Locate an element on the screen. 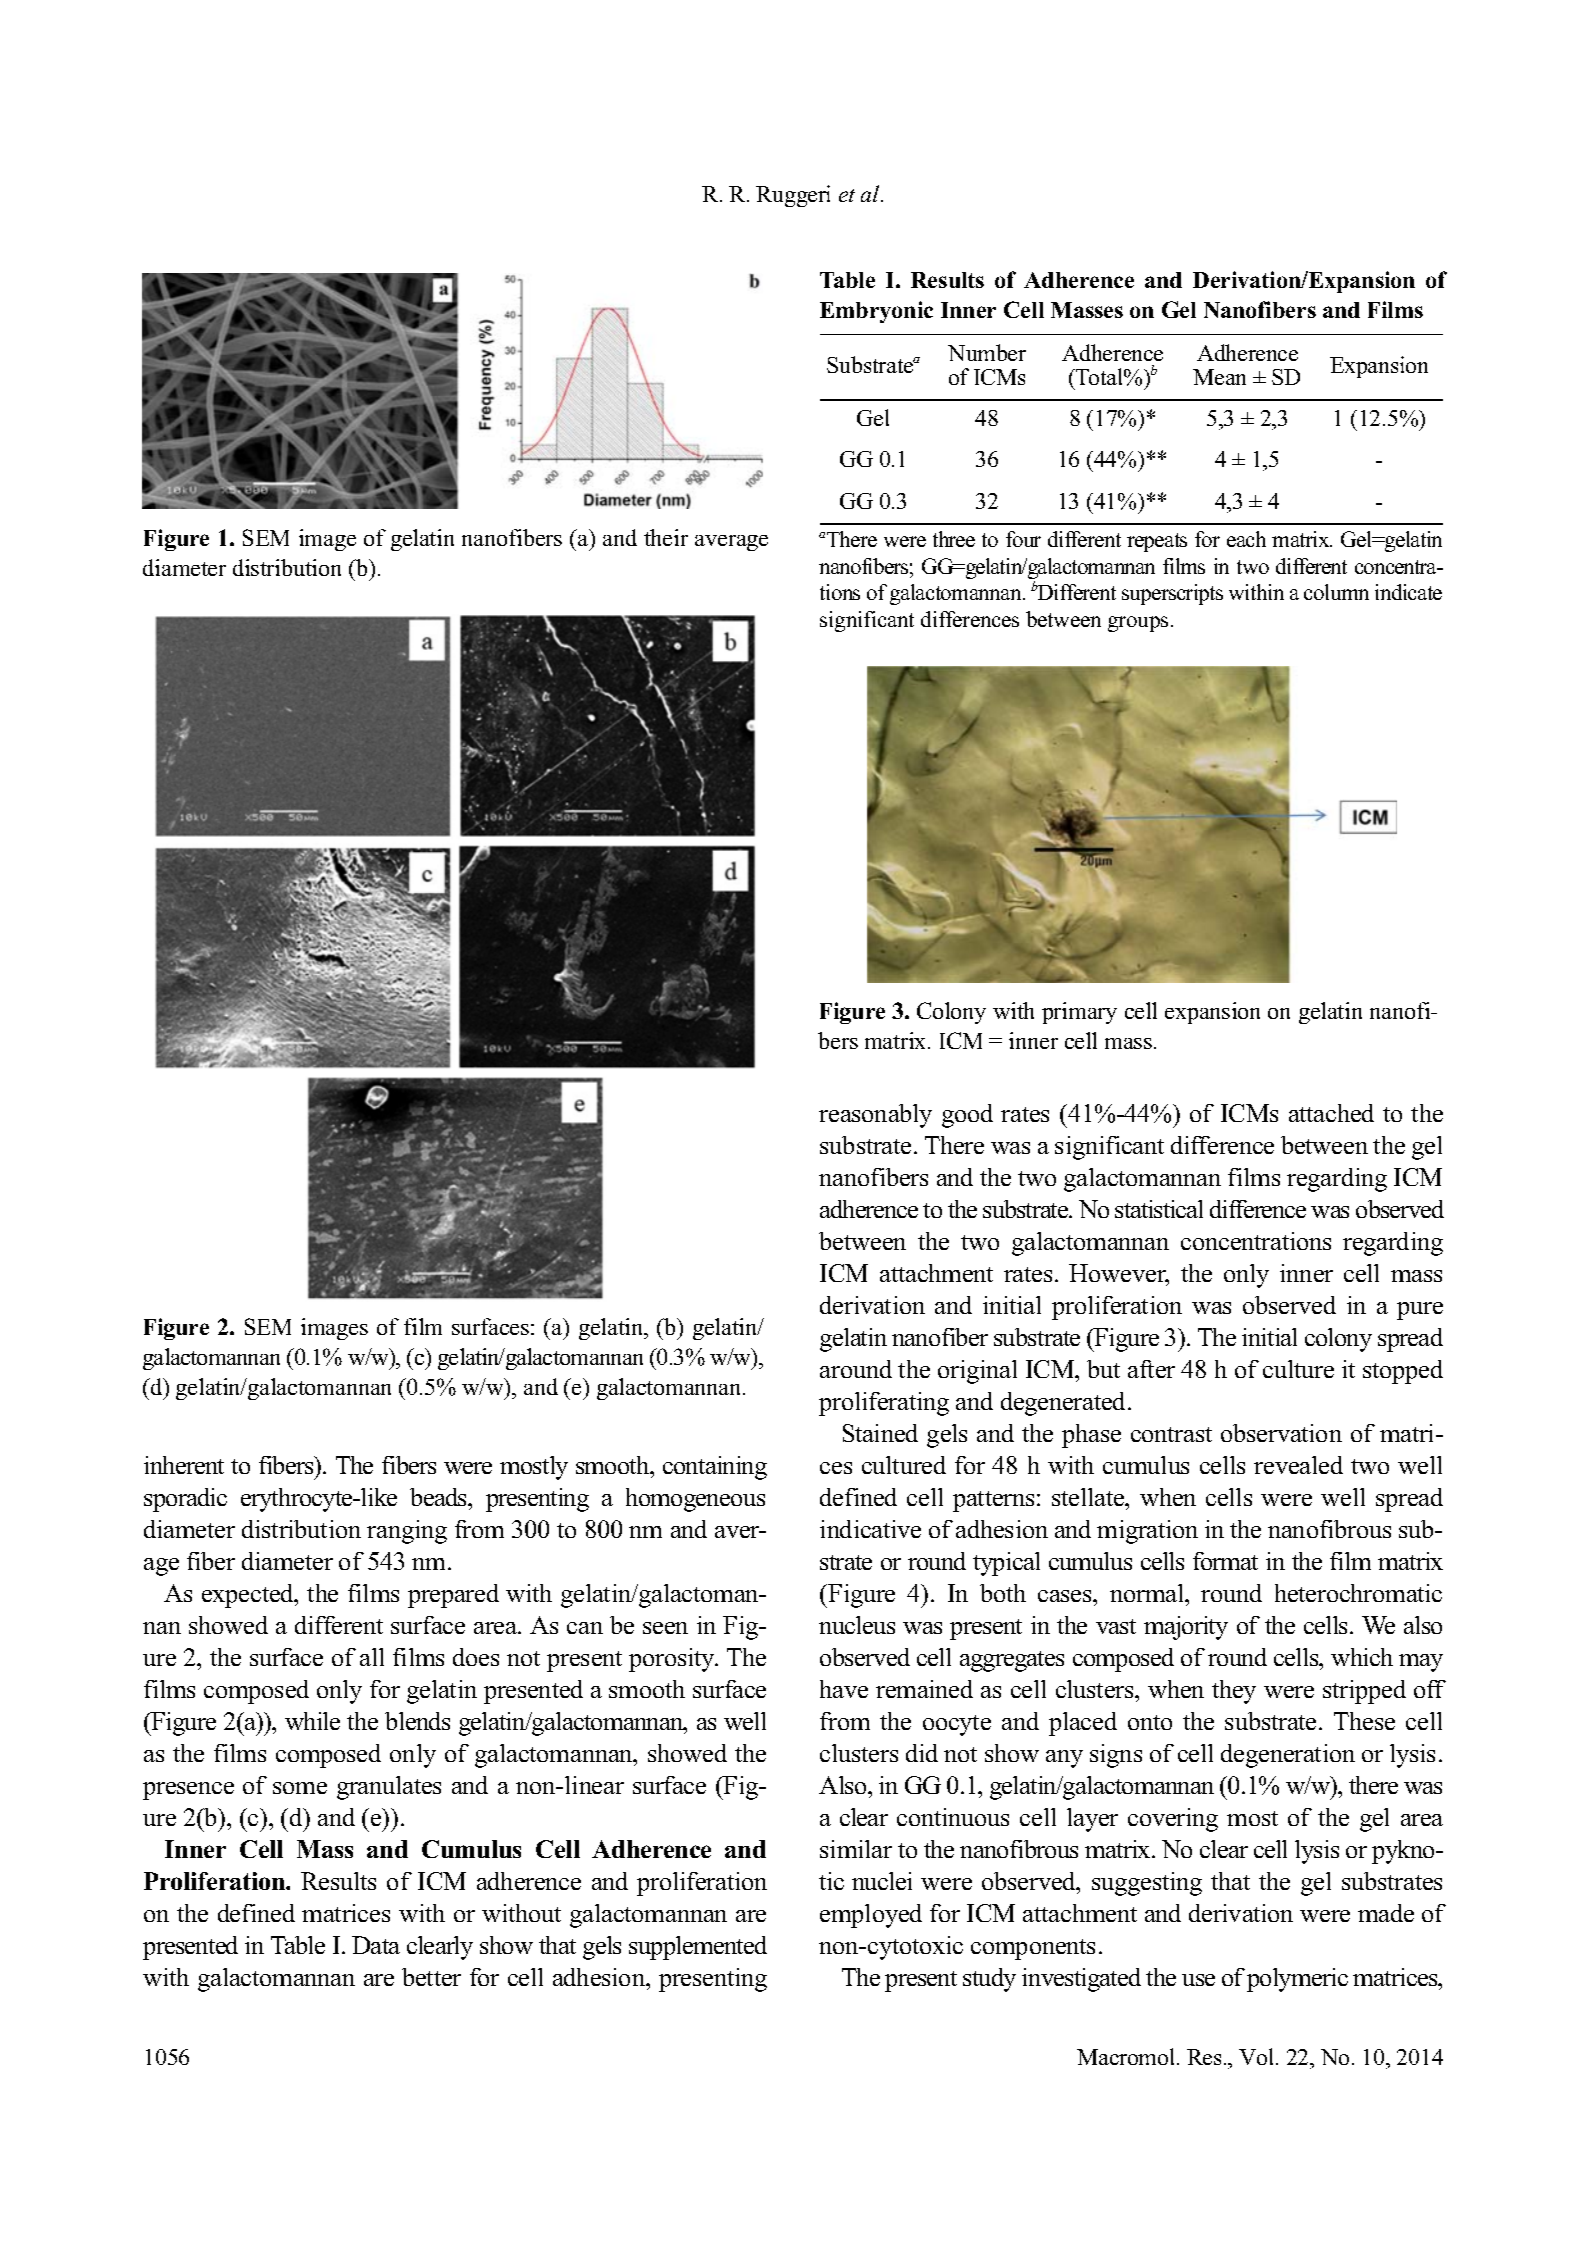 The width and height of the screenshot is (1587, 2246). their is located at coordinates (666, 537).
